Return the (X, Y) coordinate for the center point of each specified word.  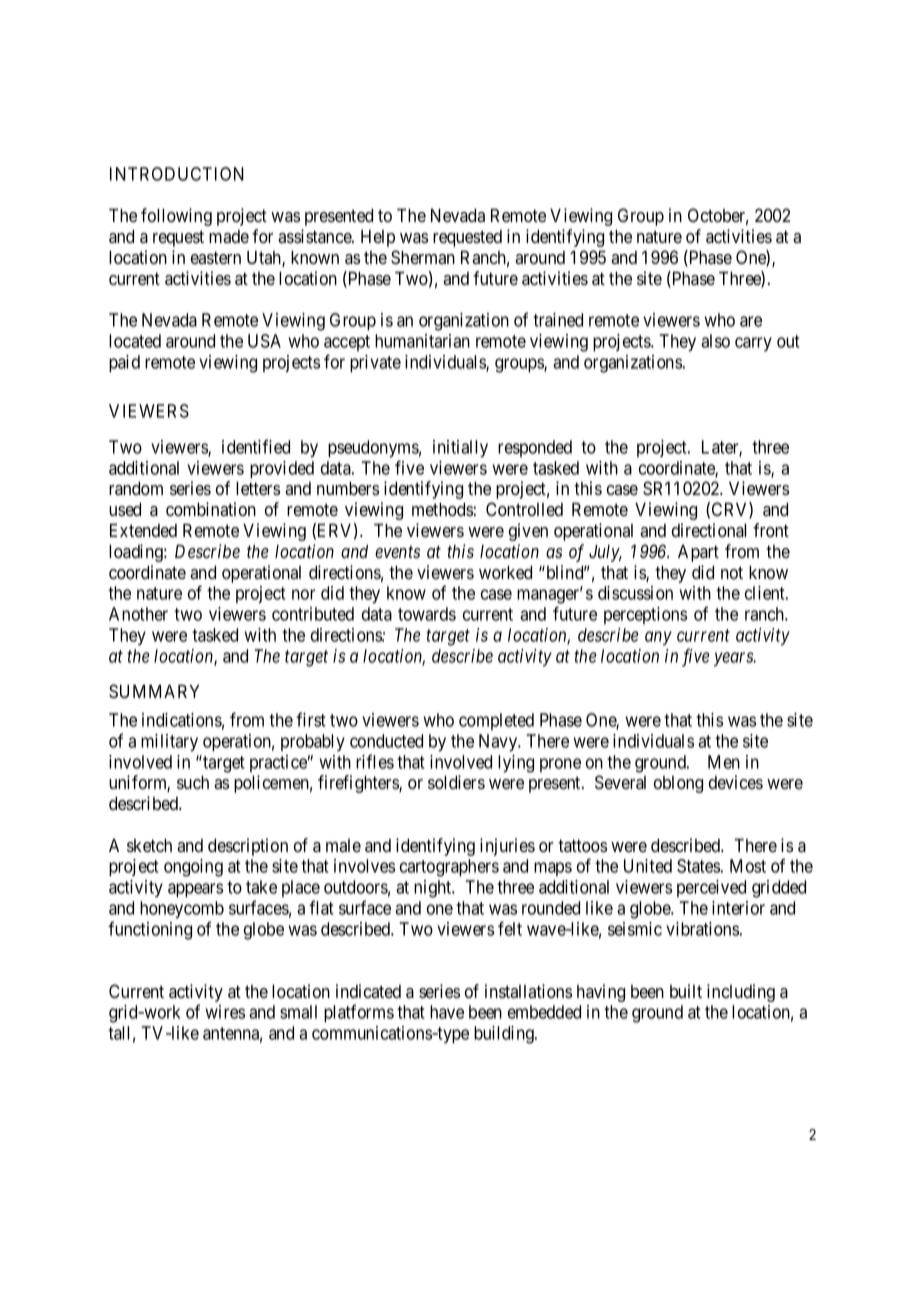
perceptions (645, 615)
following (176, 217)
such (193, 782)
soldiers (456, 782)
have (447, 1012)
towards (427, 614)
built (686, 991)
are (751, 321)
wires (225, 1012)
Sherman (423, 257)
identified (256, 446)
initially (460, 449)
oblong (678, 784)
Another (138, 614)
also (715, 341)
